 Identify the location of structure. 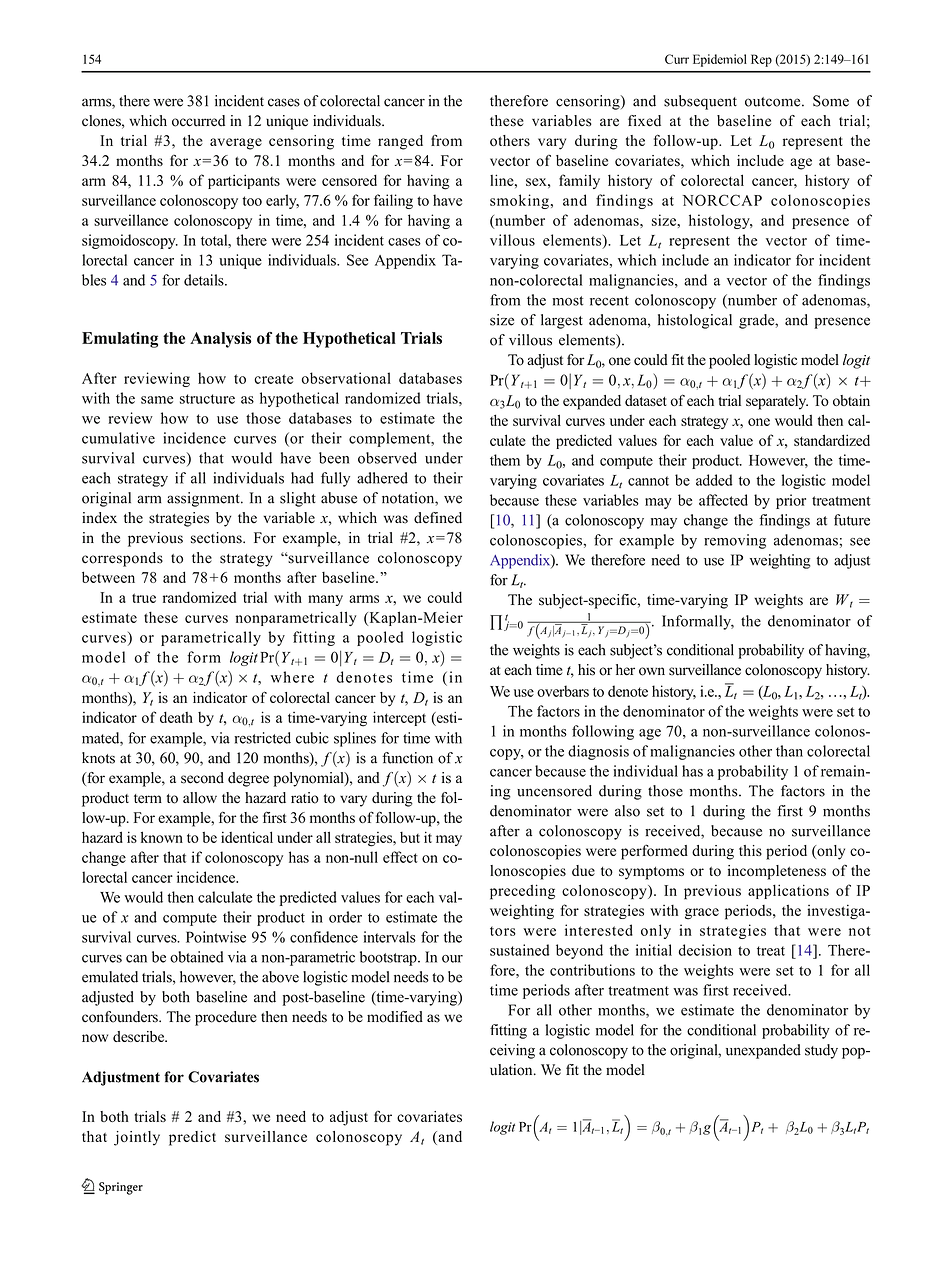
(207, 399).
